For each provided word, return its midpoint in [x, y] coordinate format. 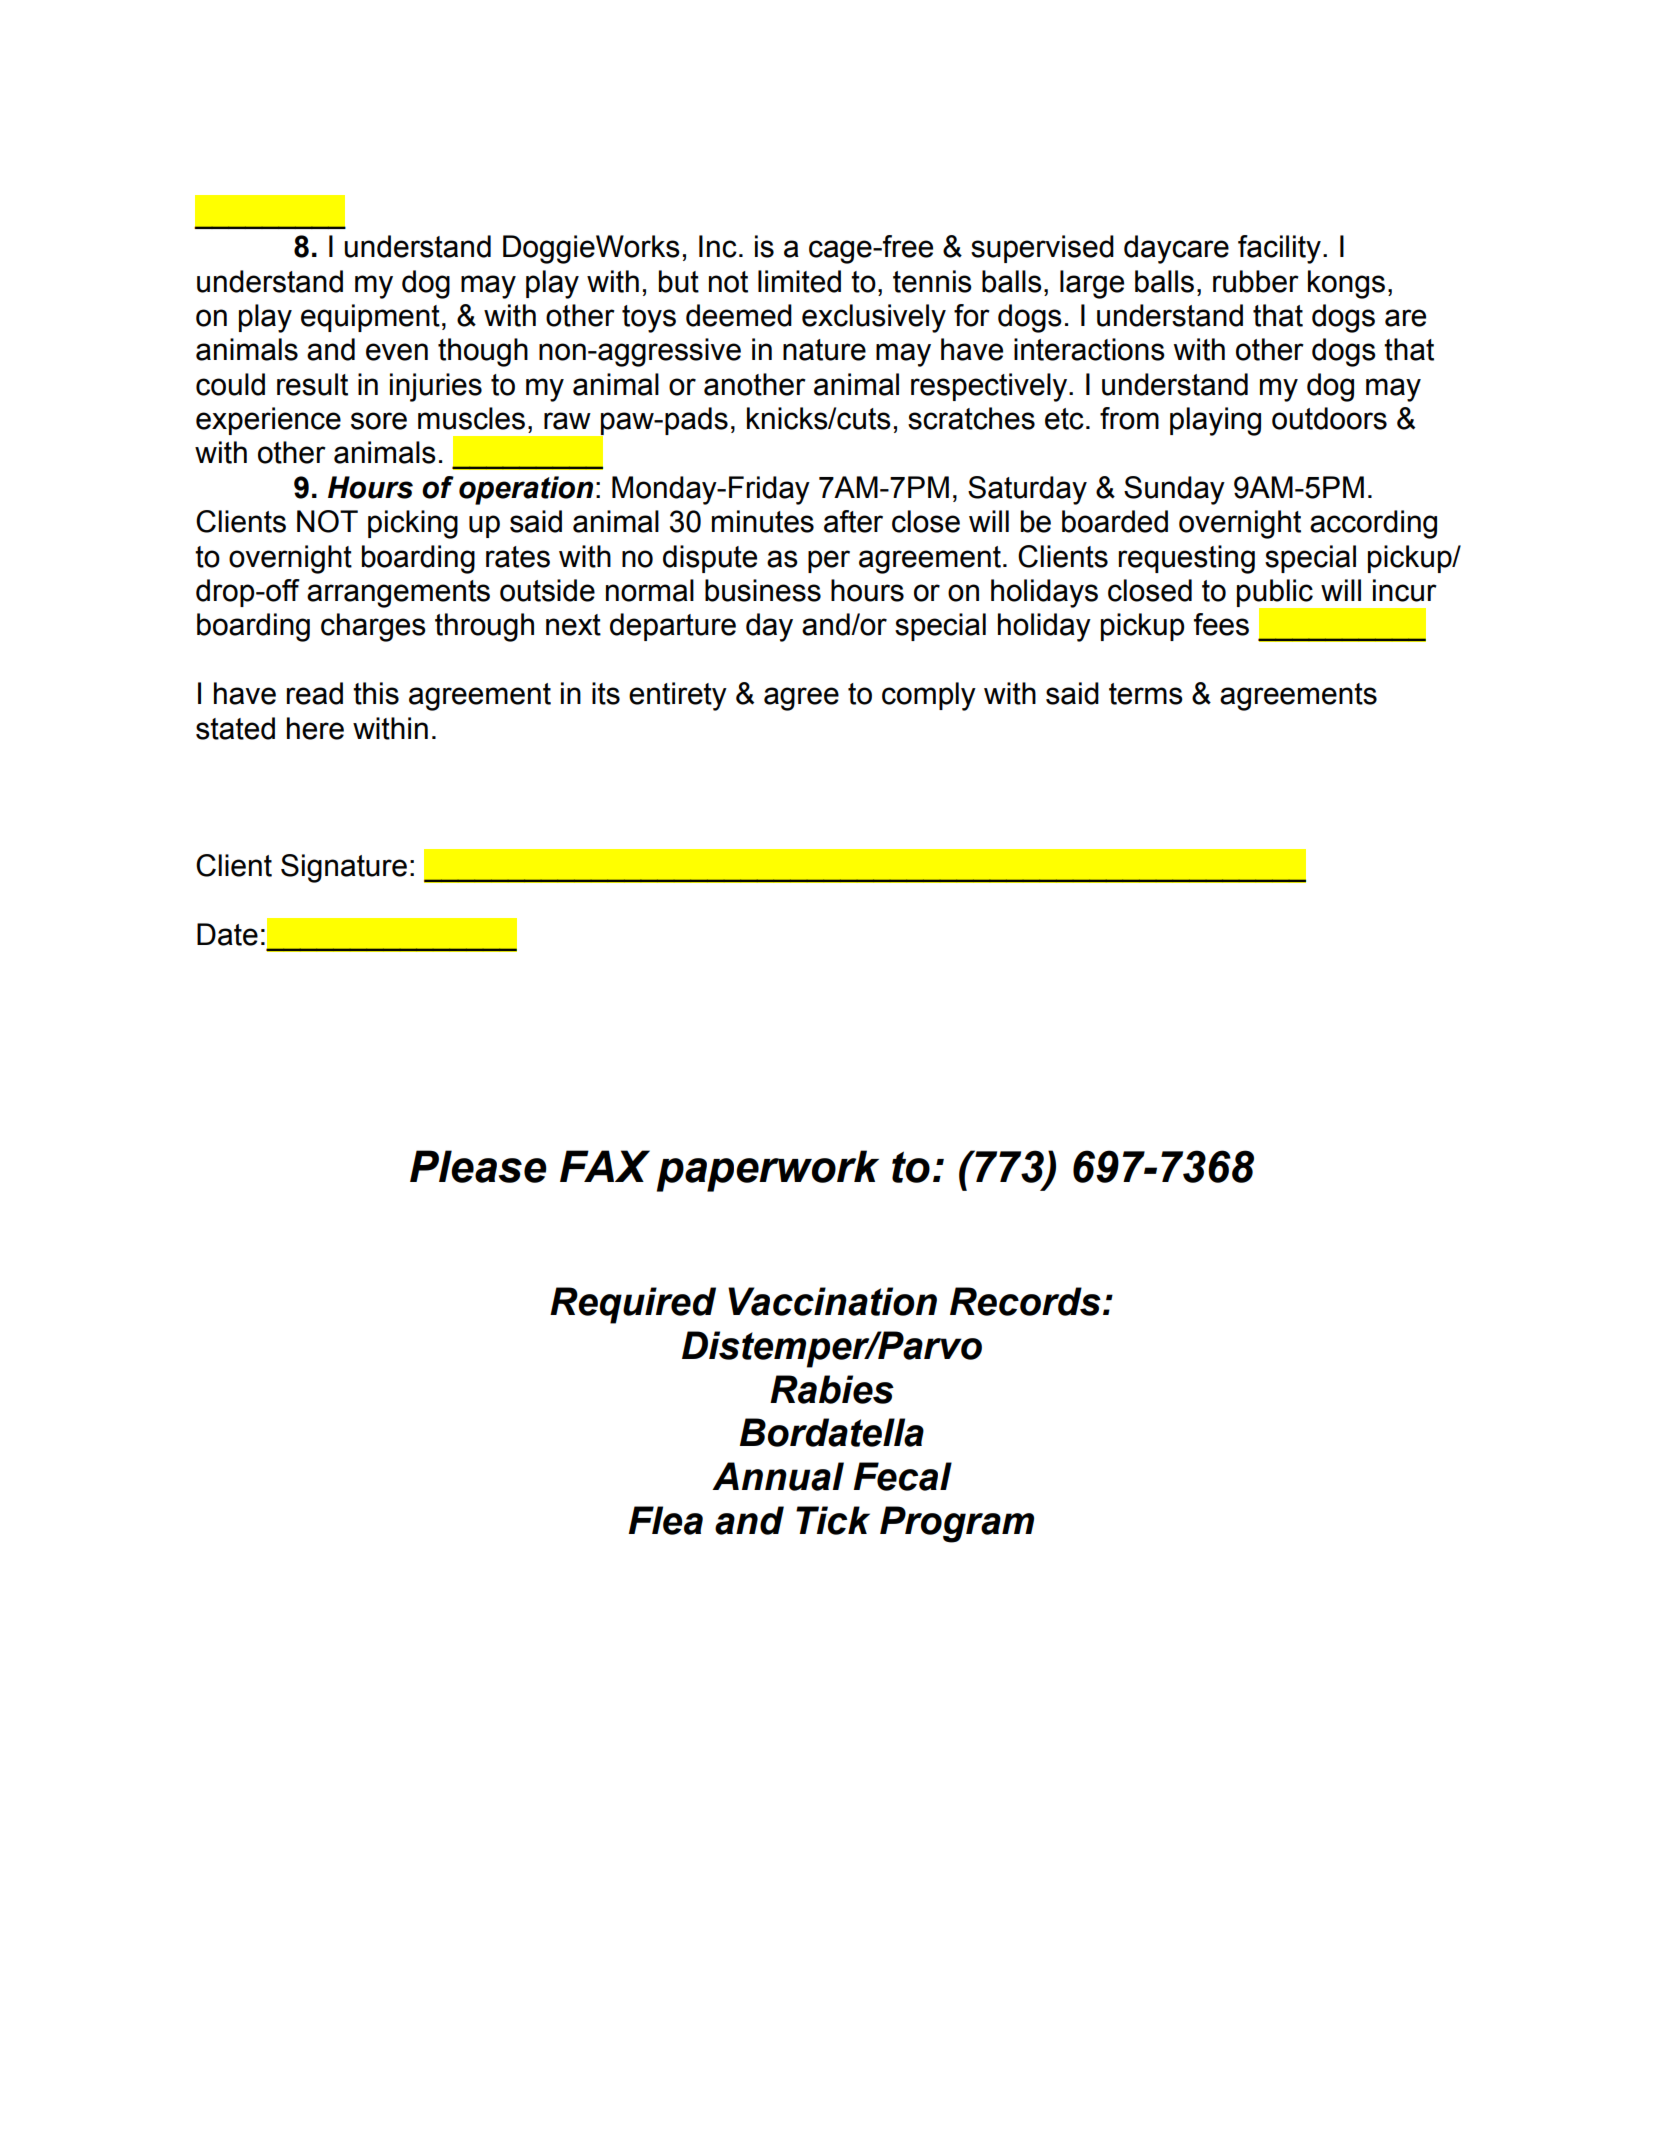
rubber [1256, 281]
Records [1025, 1301]
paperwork [768, 1171]
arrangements [398, 594]
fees [1221, 624]
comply [929, 696]
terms [1146, 694]
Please [478, 1166]
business [763, 590]
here [315, 728]
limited [799, 281]
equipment [370, 318]
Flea [665, 1520]
